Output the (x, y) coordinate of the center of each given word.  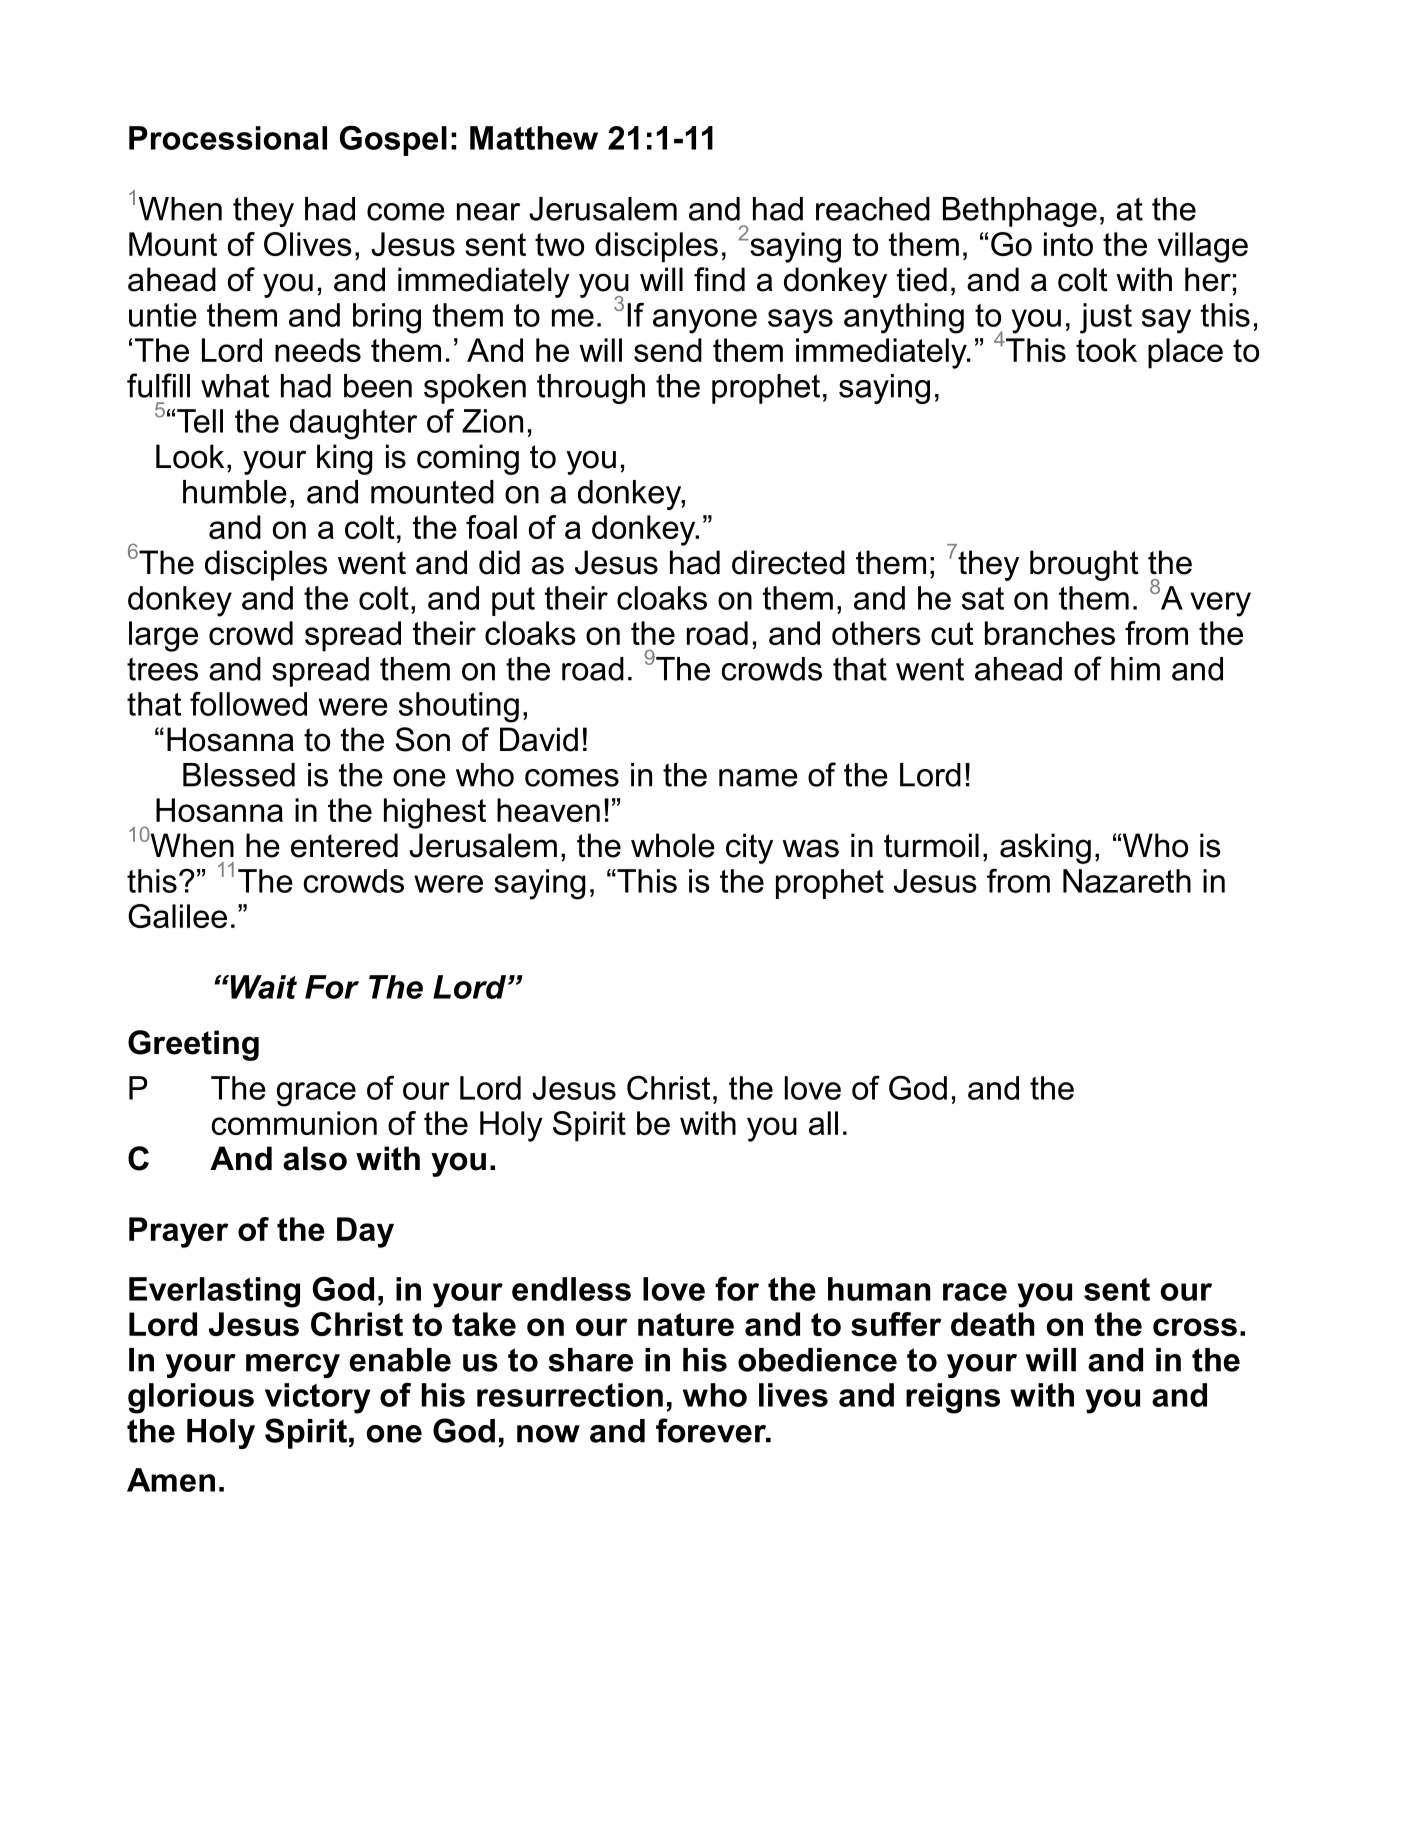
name (758, 778)
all (823, 1123)
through (591, 389)
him (1135, 669)
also (315, 1158)
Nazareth (1127, 881)
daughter (353, 424)
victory (318, 1398)
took (1106, 350)
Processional (228, 138)
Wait (262, 987)
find (719, 279)
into (1068, 244)
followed (248, 704)
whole (673, 845)
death (993, 1324)
